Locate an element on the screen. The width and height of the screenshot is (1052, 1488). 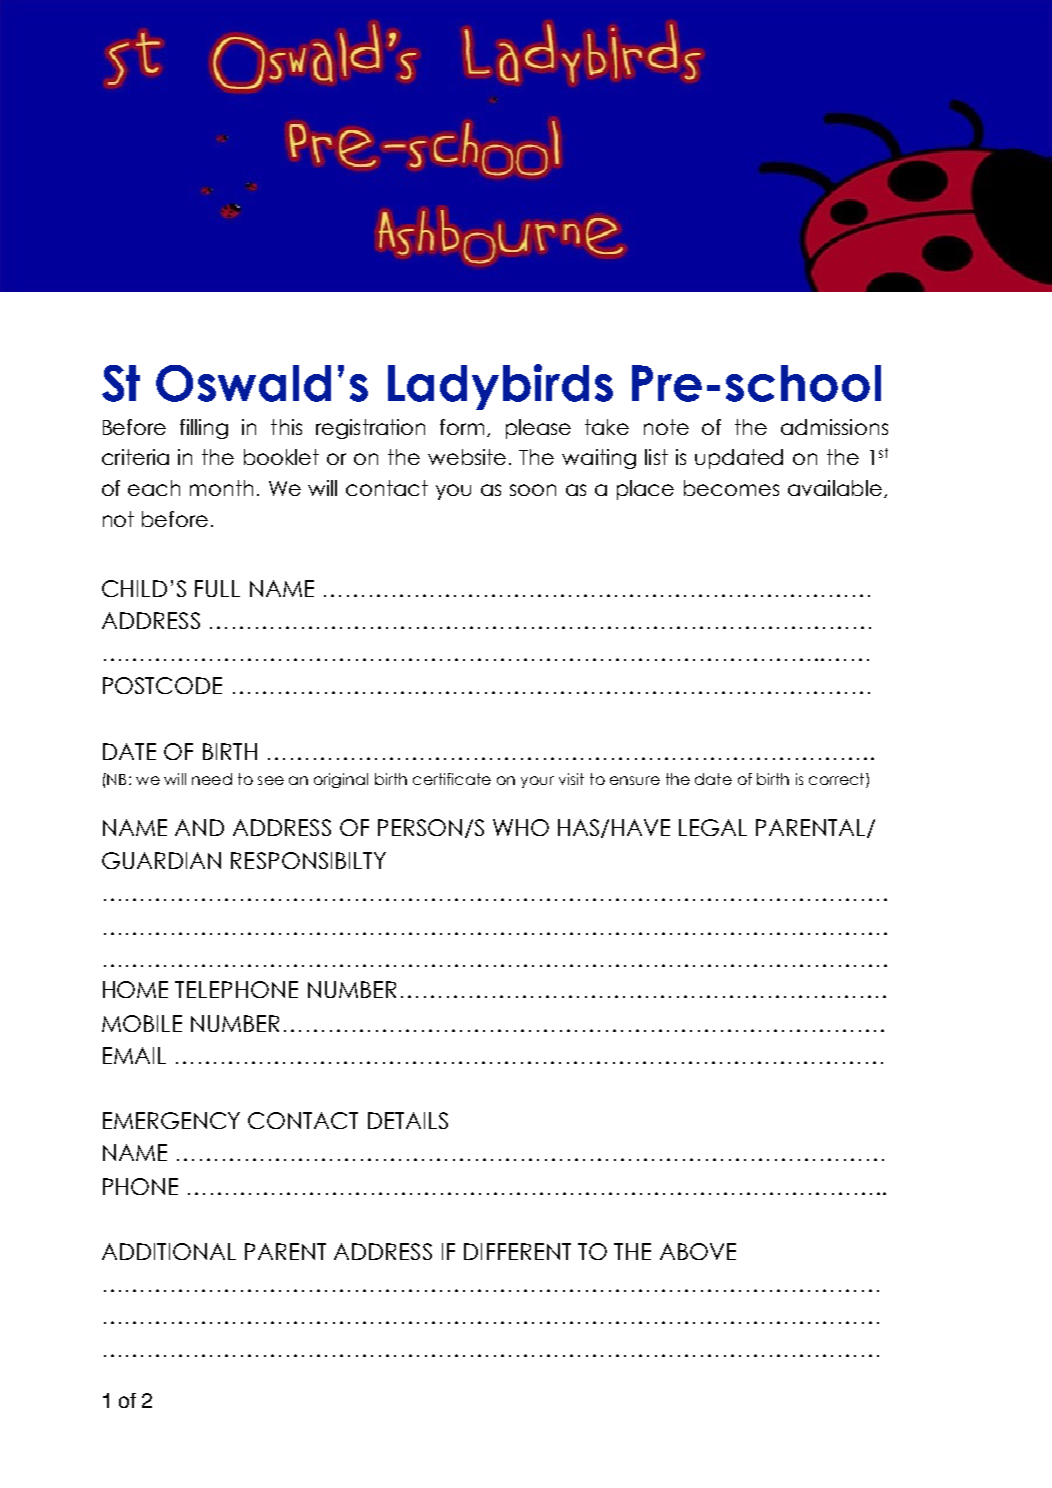
admissions is located at coordinates (834, 427).
